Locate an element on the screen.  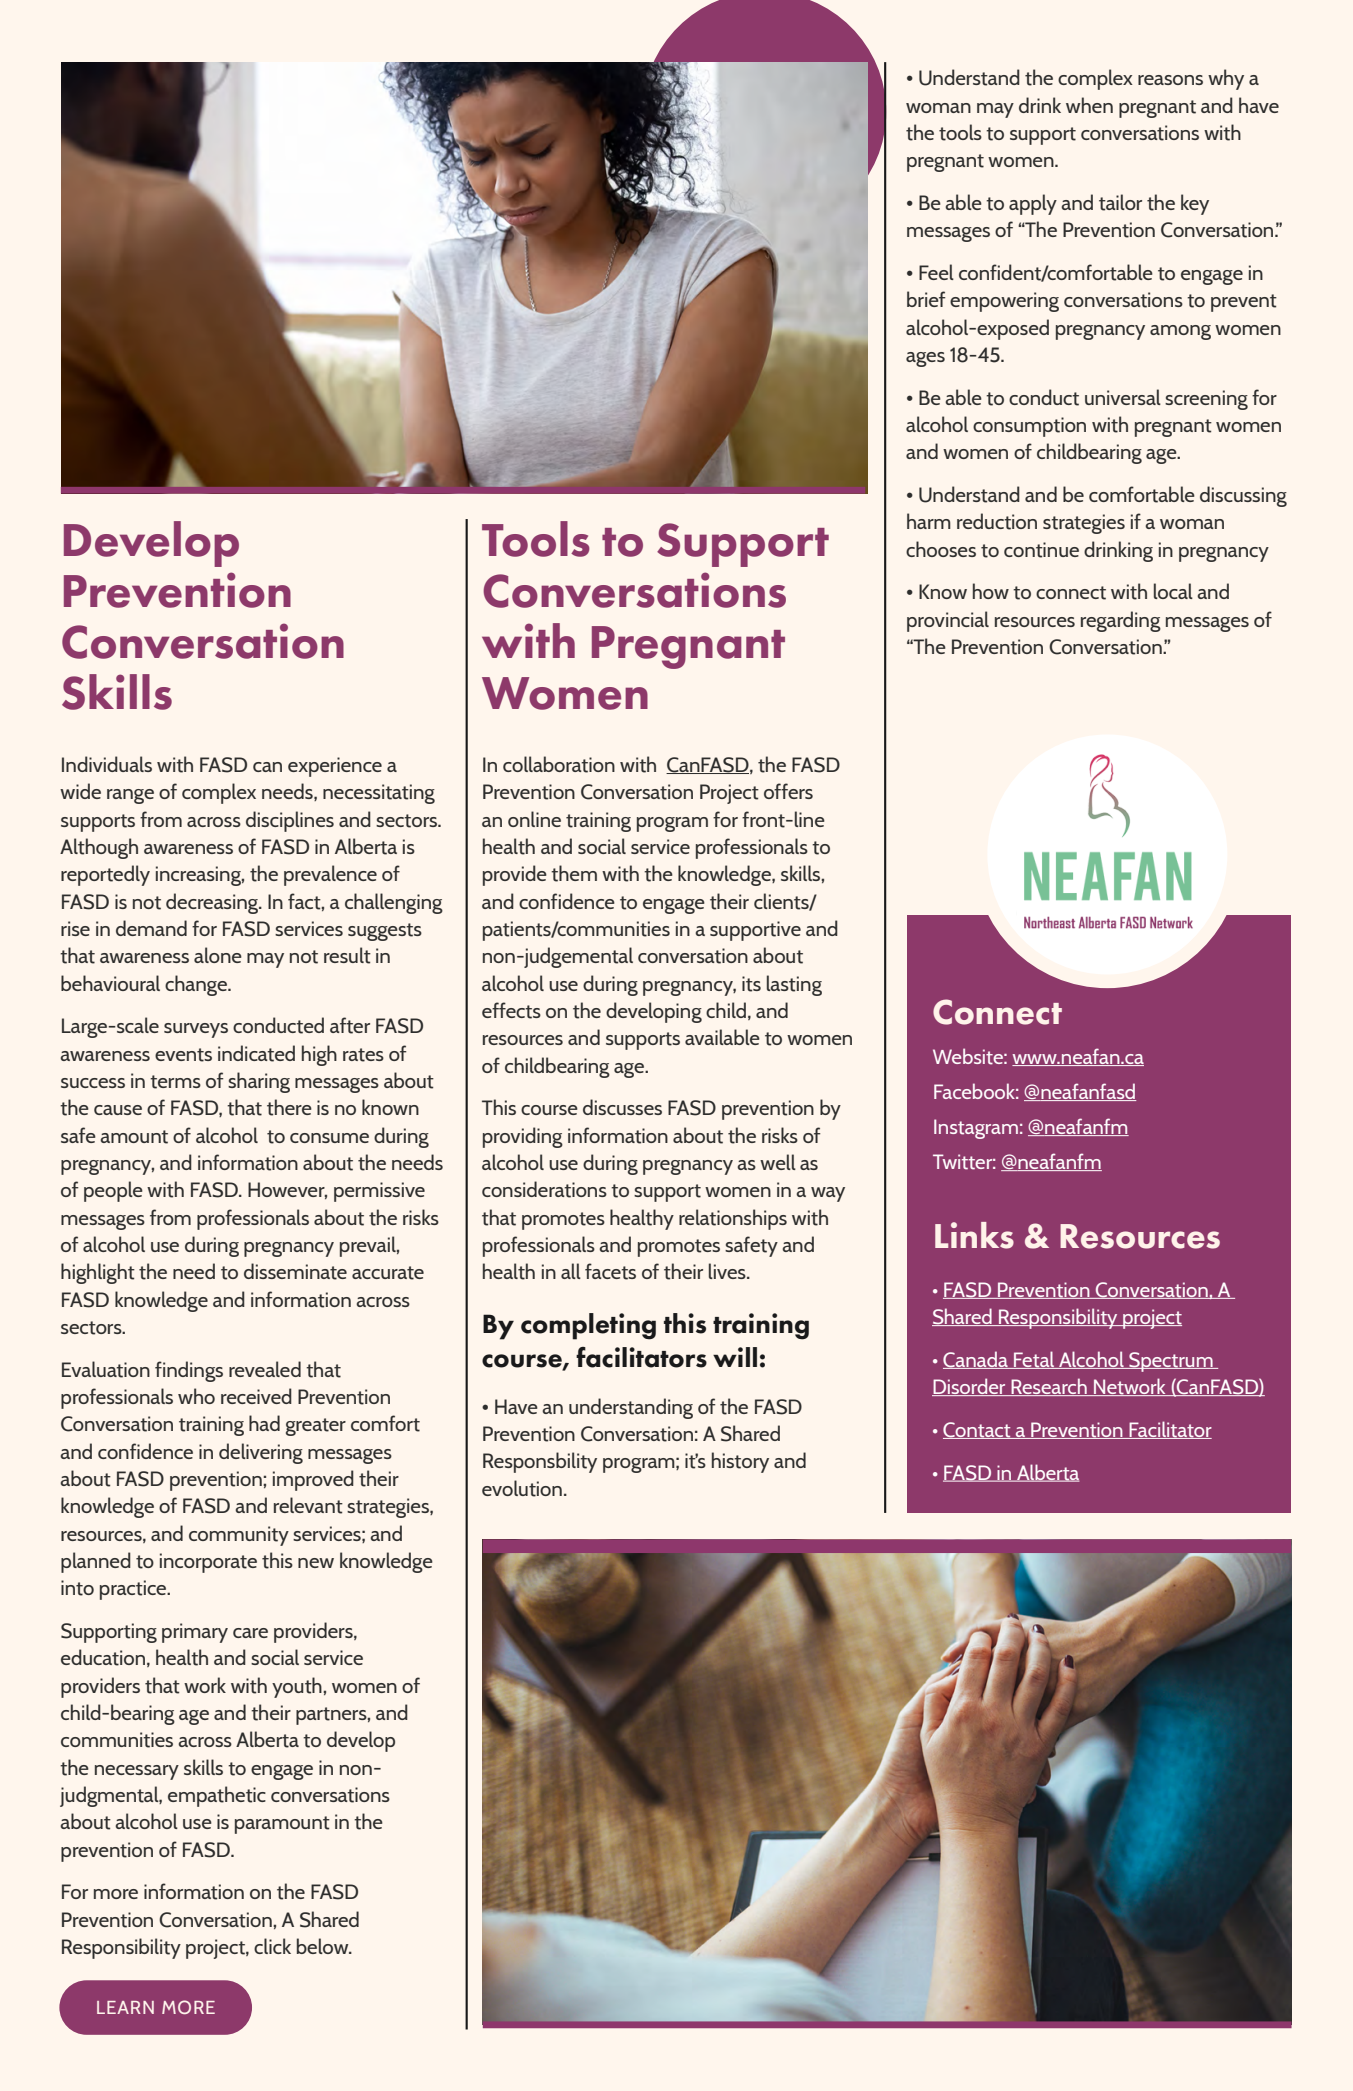
Spectrum is located at coordinates (1171, 1362).
